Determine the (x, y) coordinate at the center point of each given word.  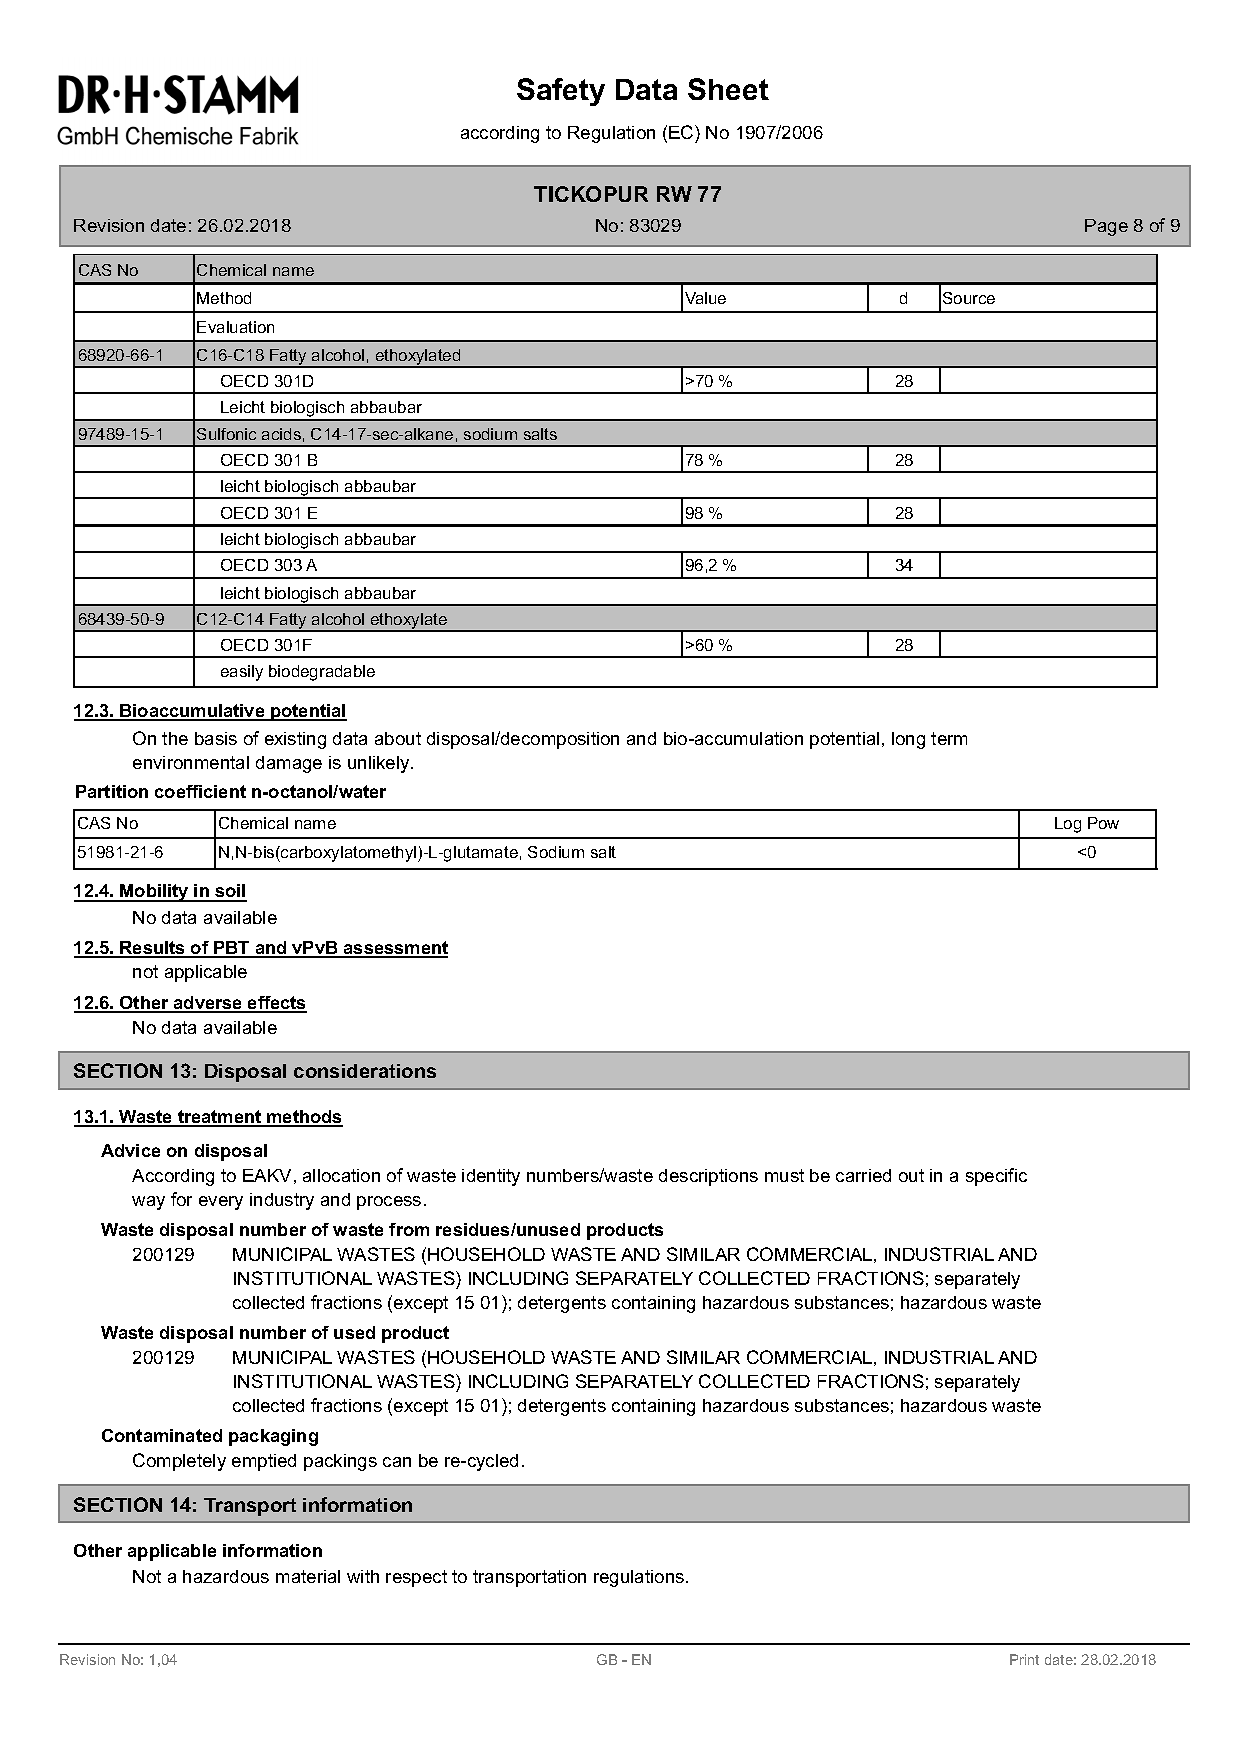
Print (1024, 1659)
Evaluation (235, 327)
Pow (1103, 823)
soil (230, 892)
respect (416, 1578)
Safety (561, 92)
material (308, 1576)
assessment (395, 949)
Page (1106, 227)
